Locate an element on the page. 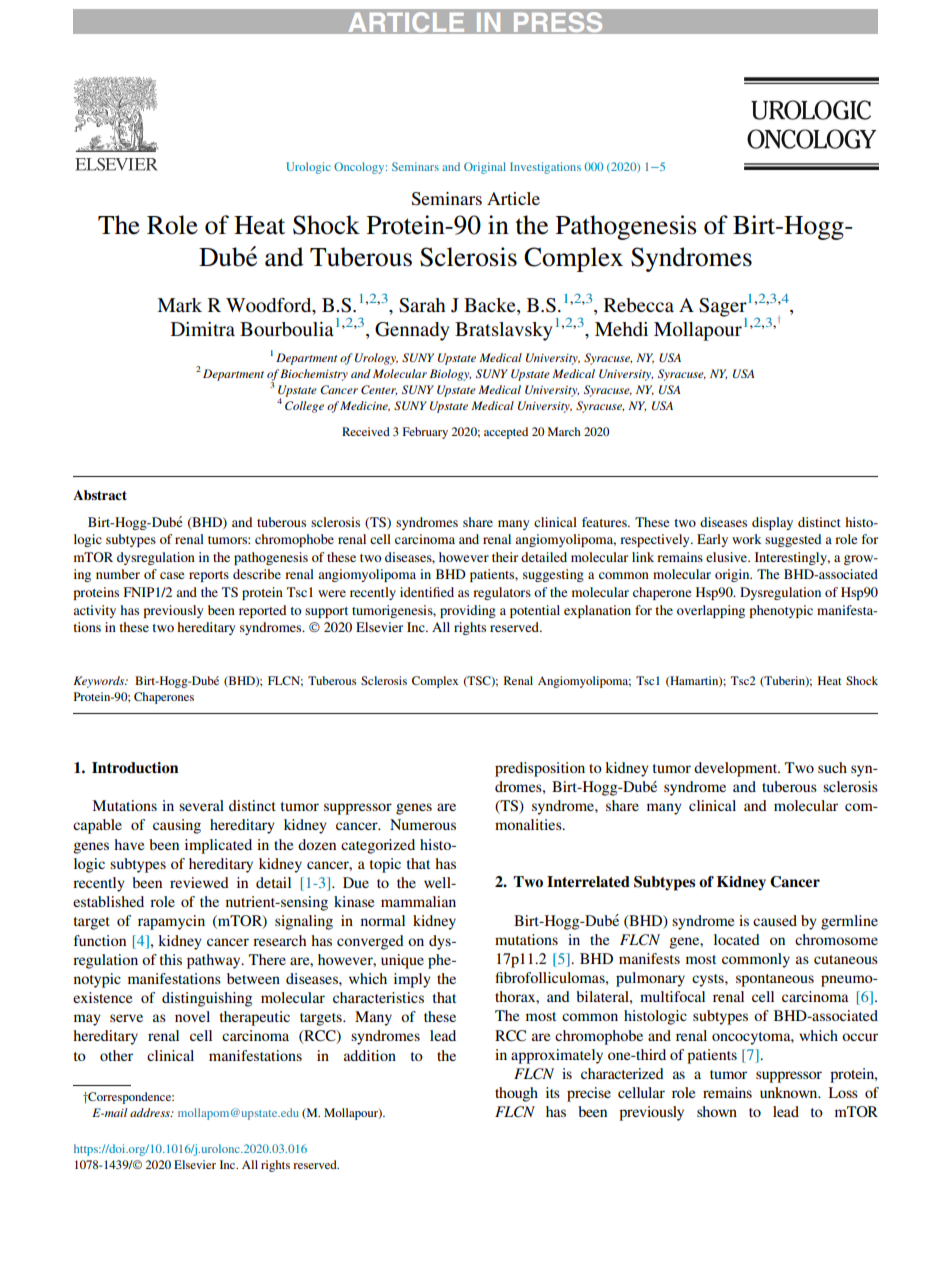  though is located at coordinates (516, 1094).
